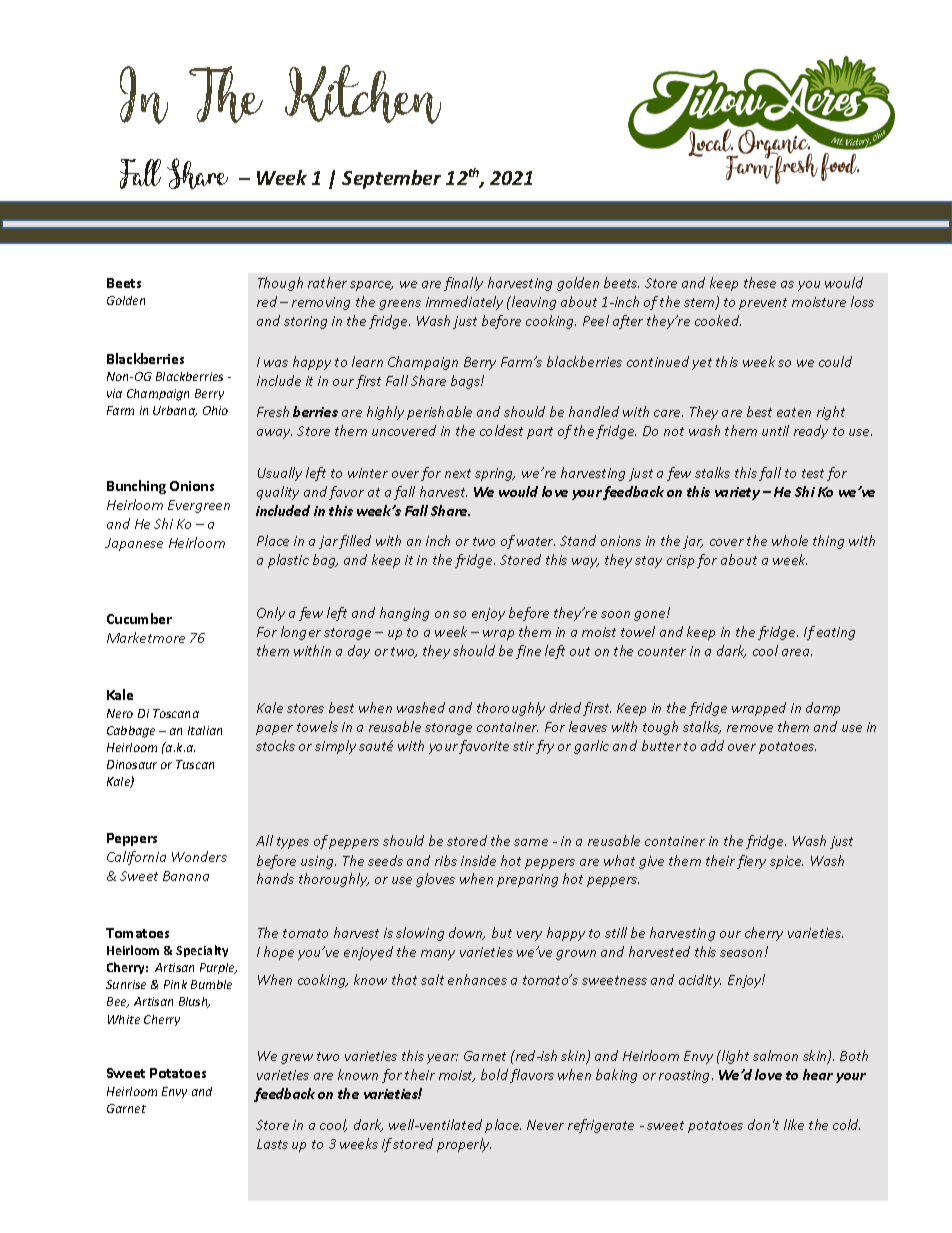 Image resolution: width=952 pixels, height=1233 pixels. I want to click on September, so click(391, 179).
